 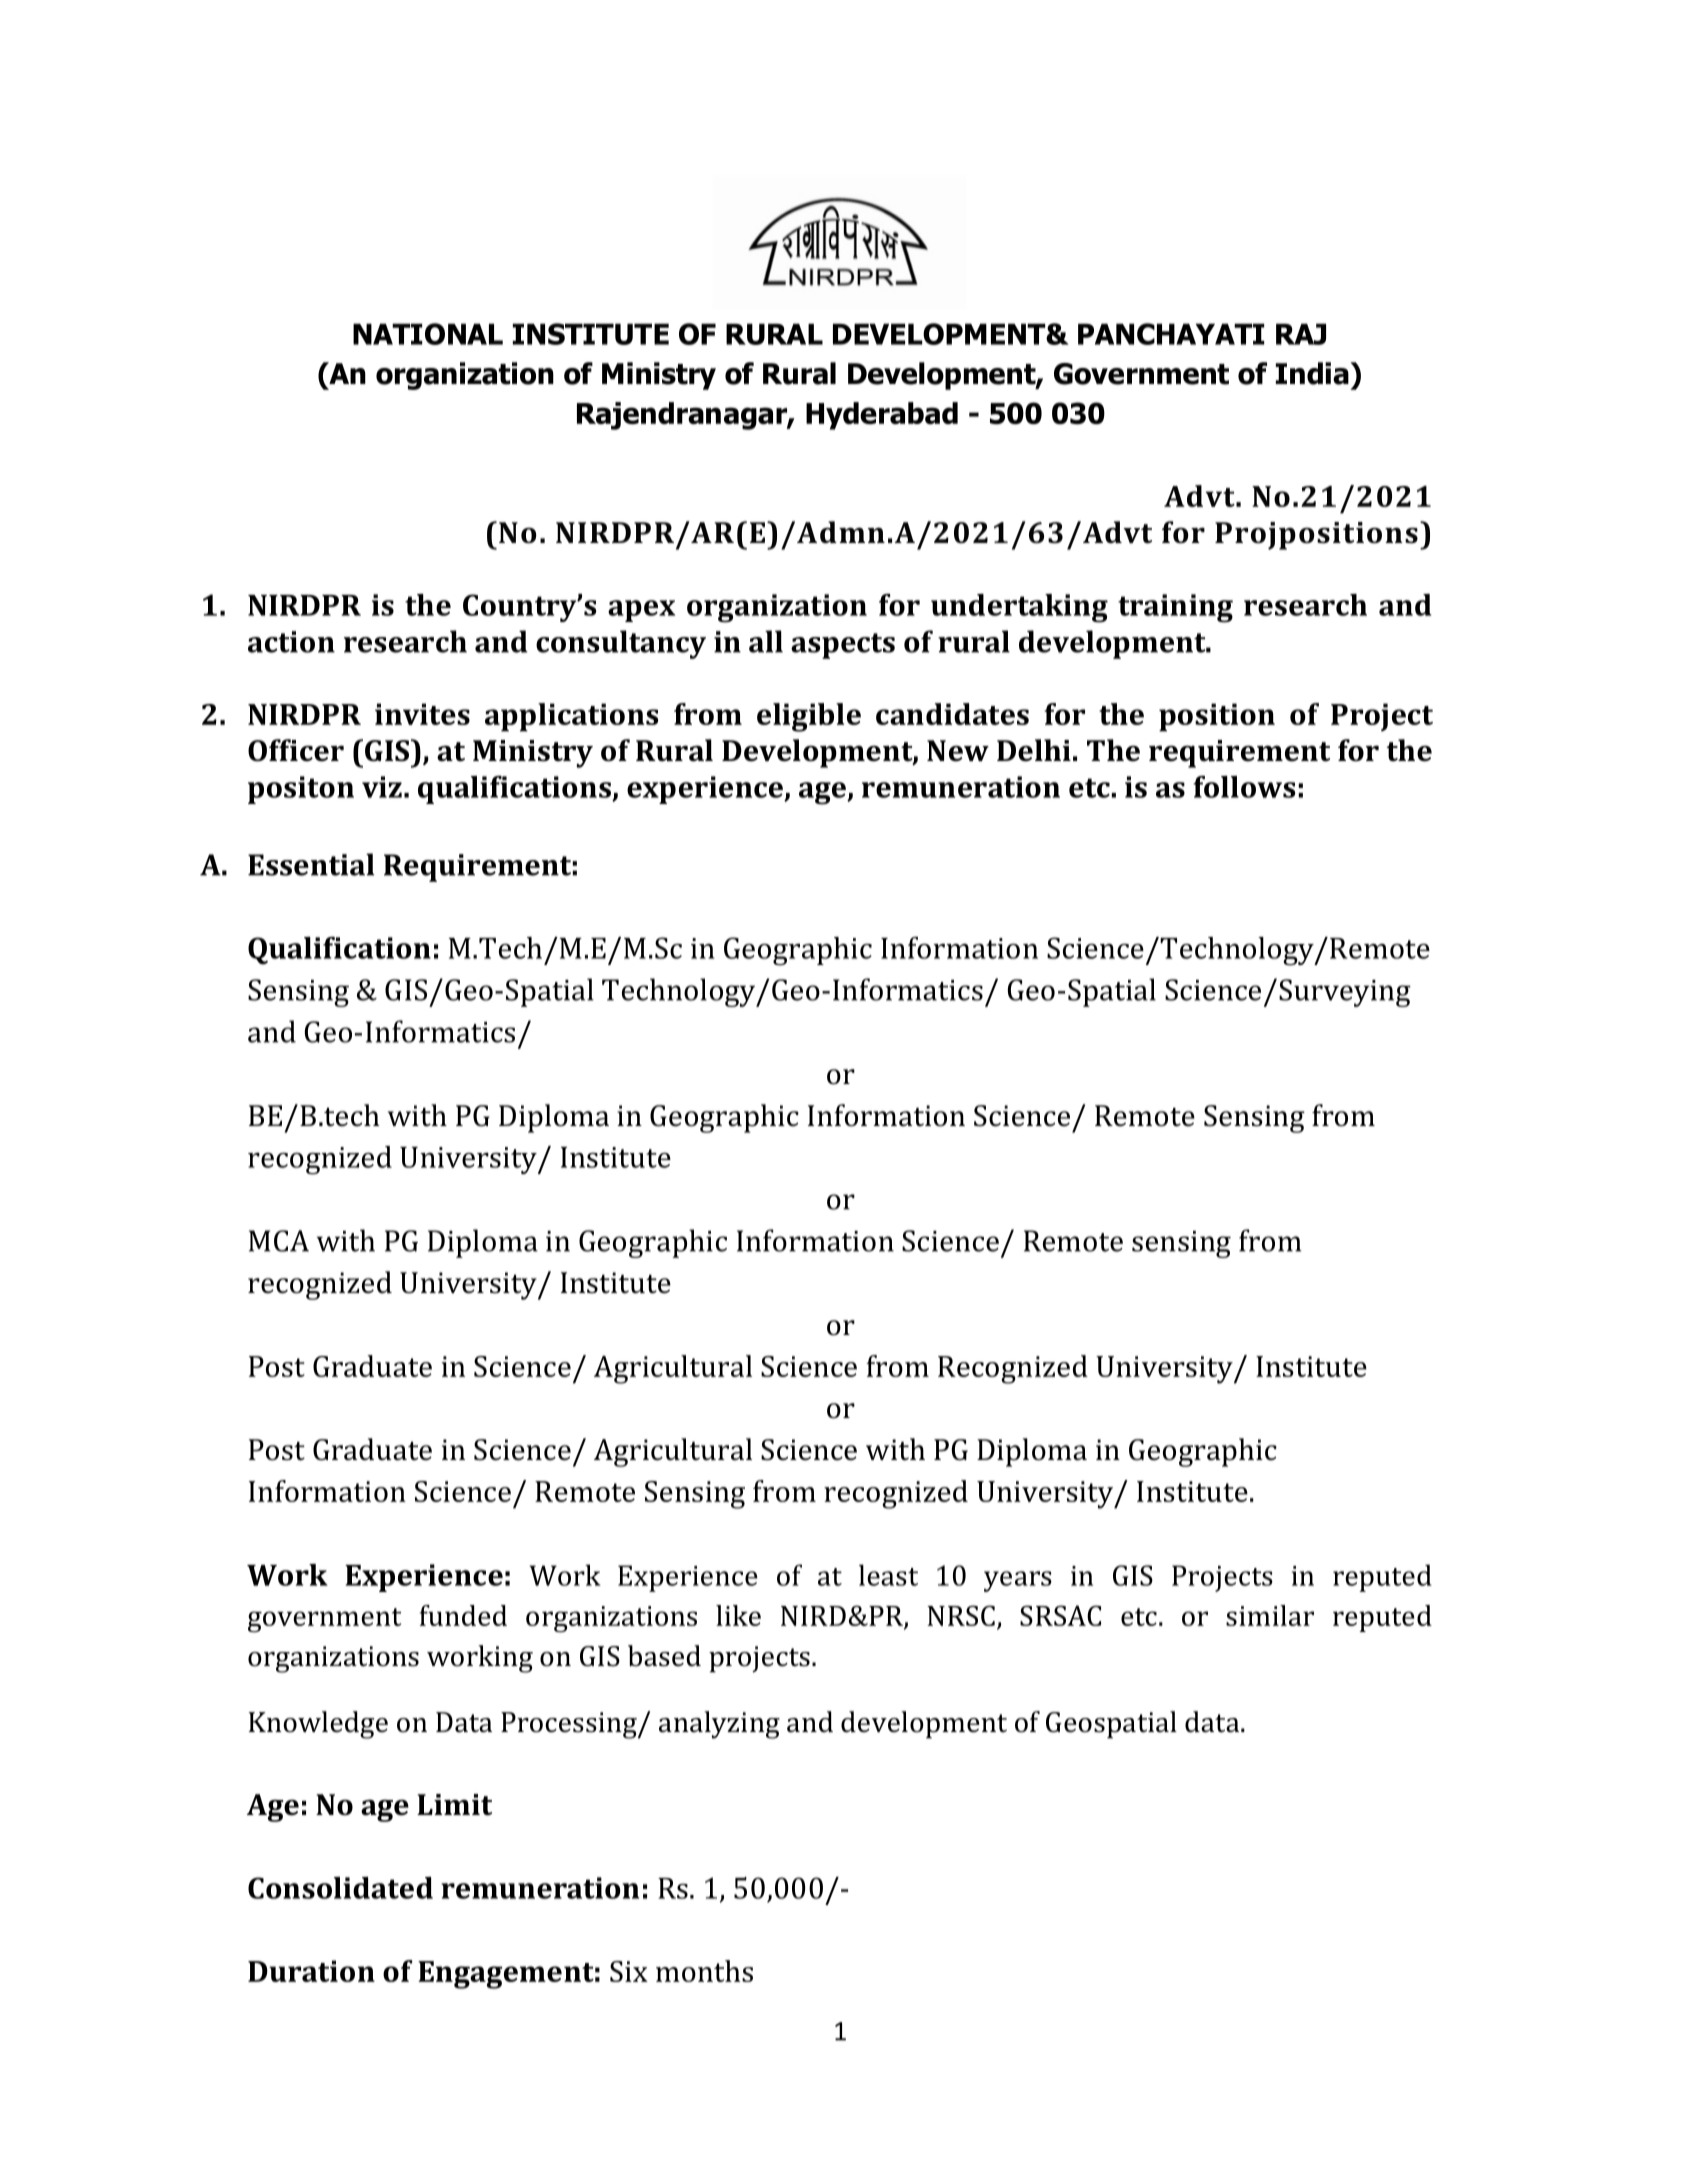 What do you see at coordinates (340, 1888) in the screenshot?
I see `Consolidated` at bounding box center [340, 1888].
